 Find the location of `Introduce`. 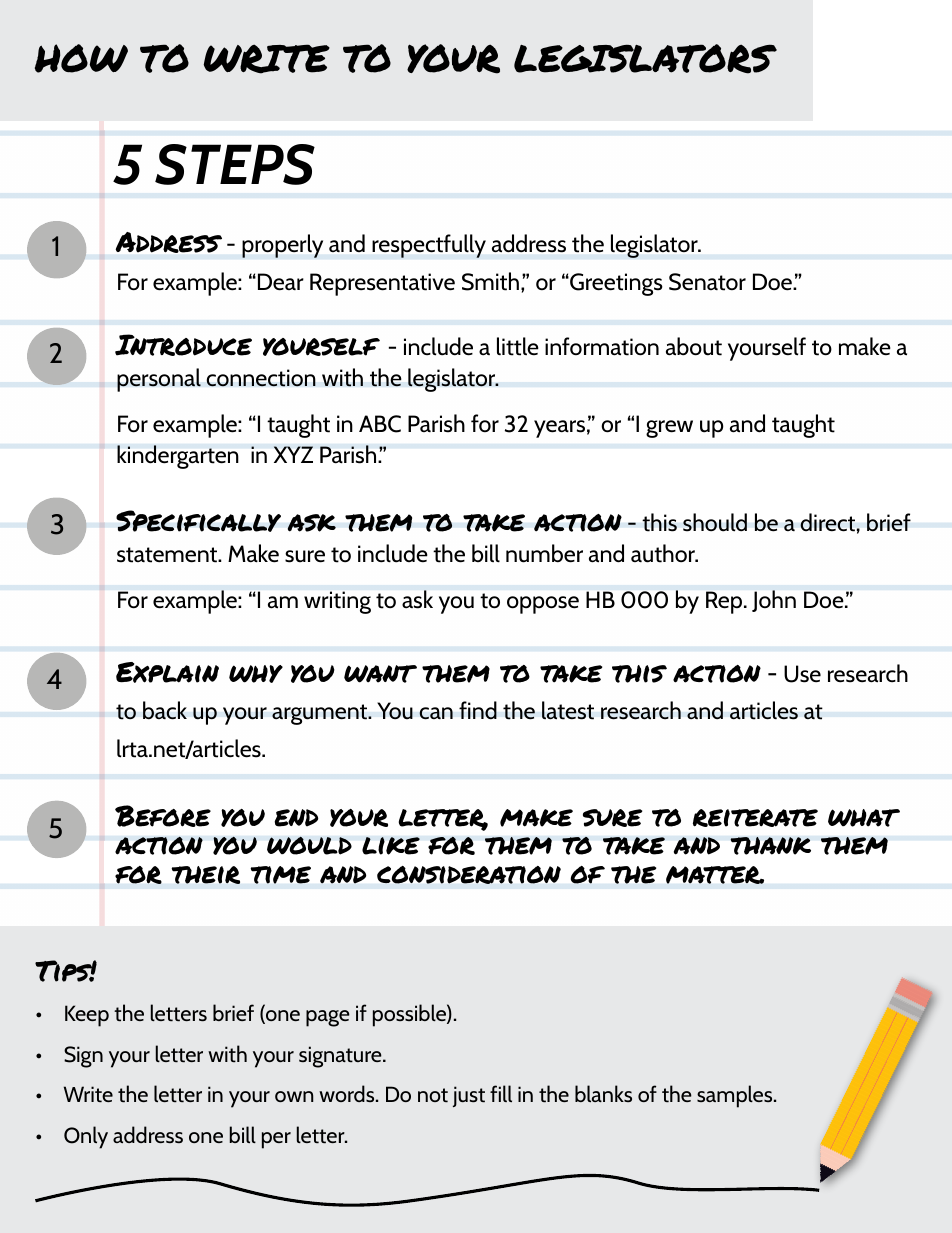

Introduce is located at coordinates (183, 345).
